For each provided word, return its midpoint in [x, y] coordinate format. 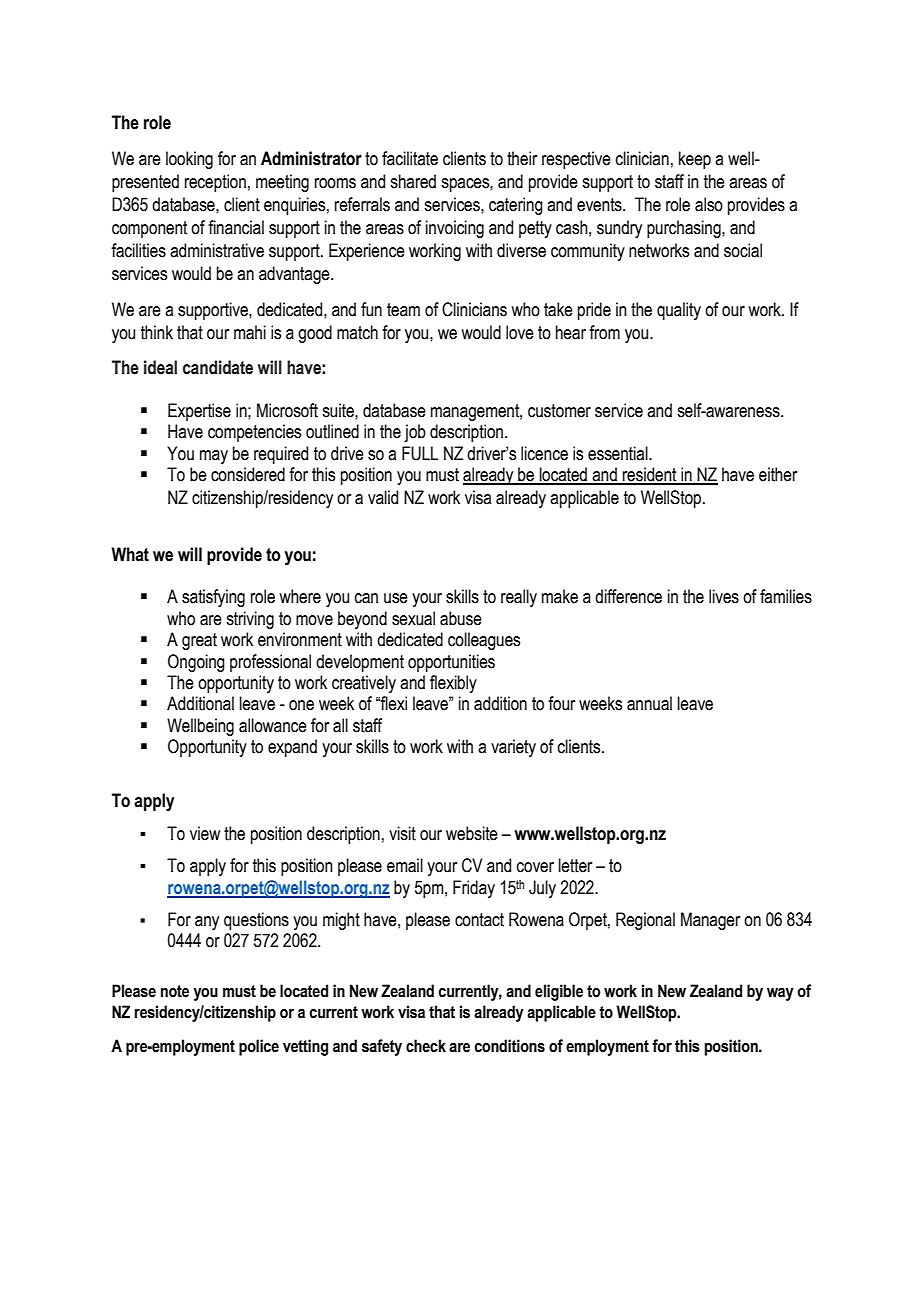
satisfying [213, 598]
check [426, 1046]
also [709, 204]
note [175, 991]
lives [724, 596]
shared [413, 181]
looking [189, 160]
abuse [461, 618]
